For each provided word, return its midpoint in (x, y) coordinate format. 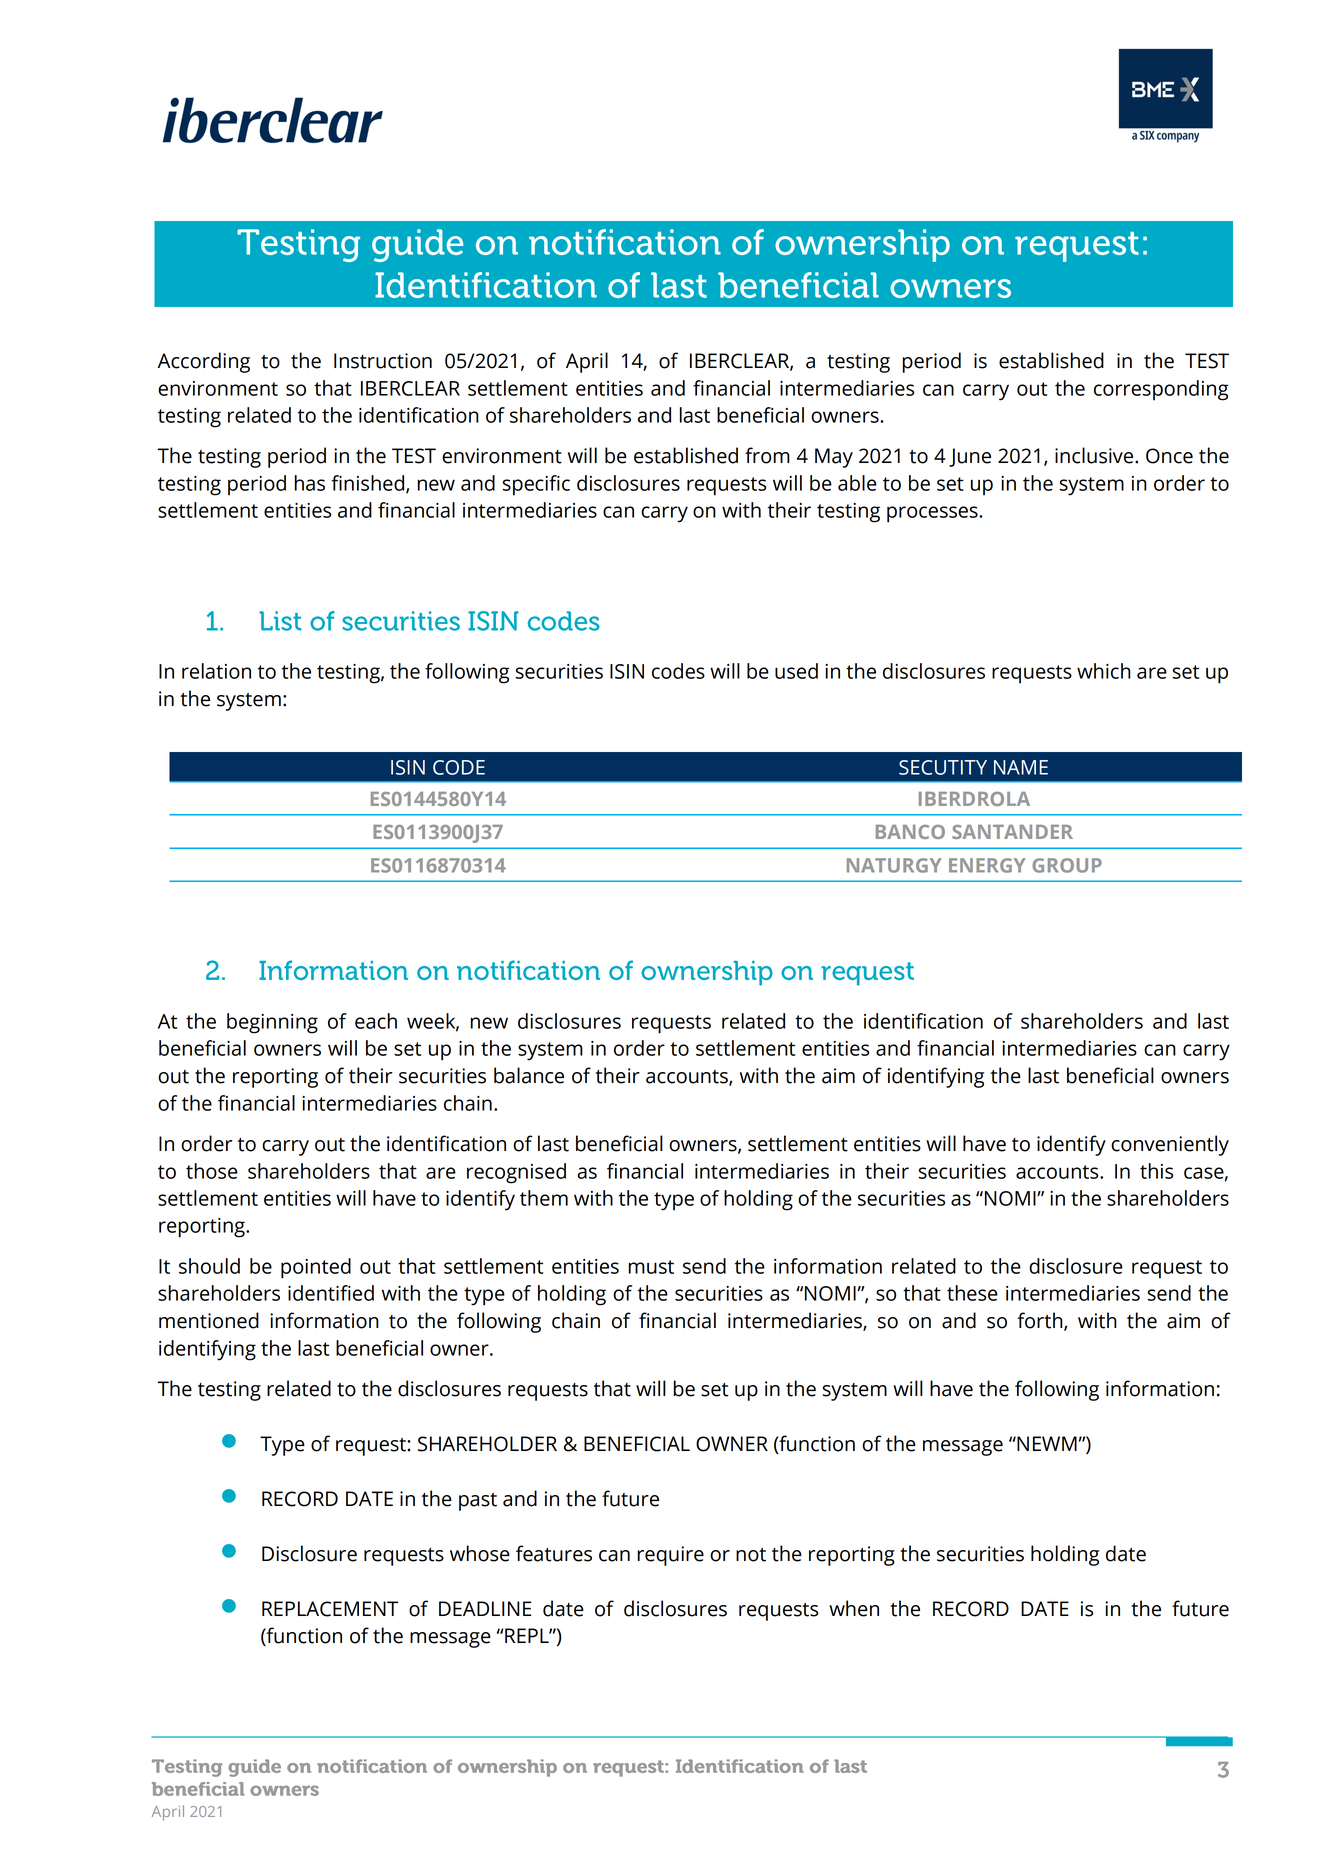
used (796, 671)
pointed (316, 1268)
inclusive (1095, 455)
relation (216, 671)
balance (529, 1075)
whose (480, 1553)
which (1104, 671)
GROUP (1067, 865)
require (670, 1556)
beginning (272, 1023)
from (767, 455)
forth (1041, 1321)
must (651, 1267)
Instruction (383, 361)
